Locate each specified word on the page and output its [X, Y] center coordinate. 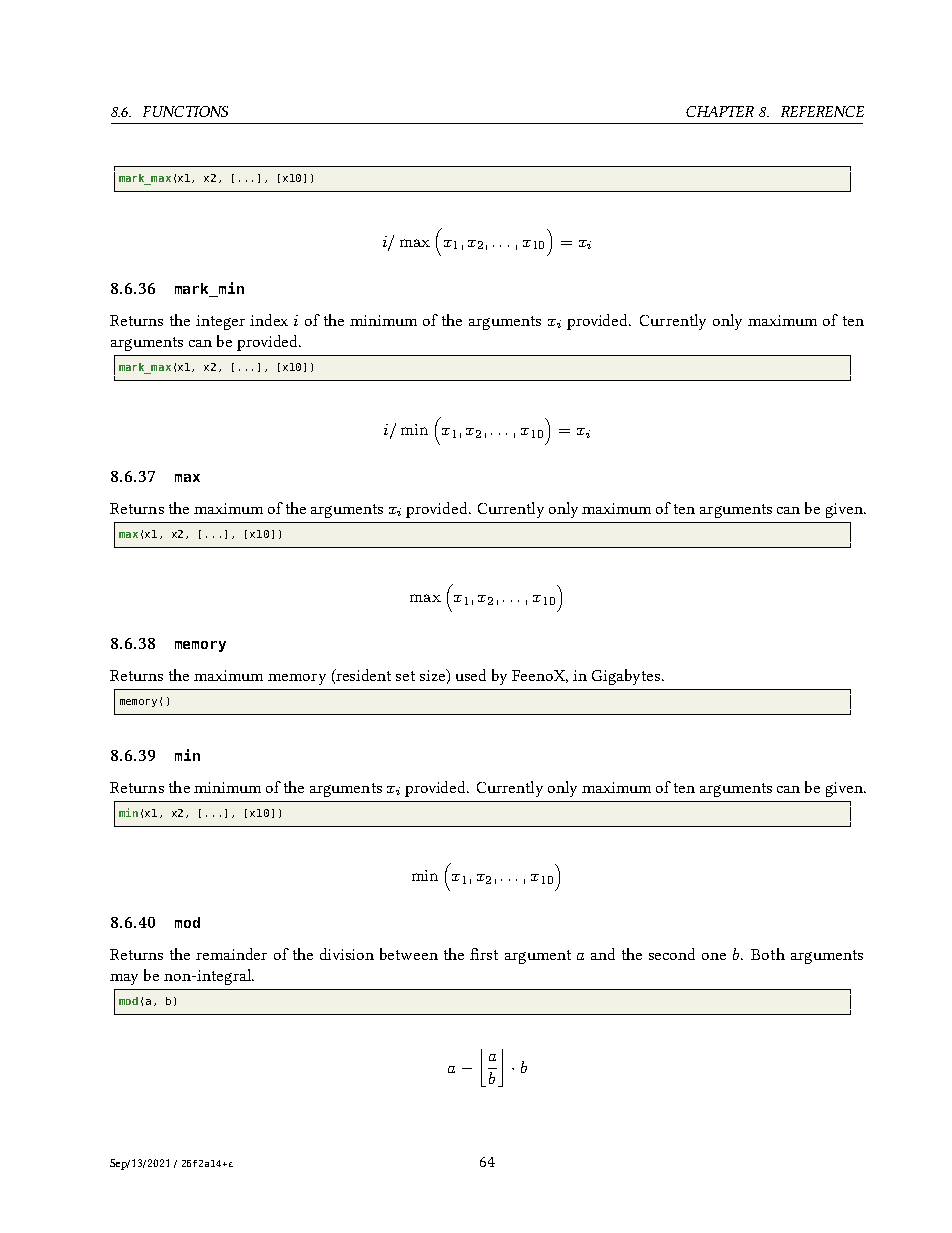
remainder [231, 954]
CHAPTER [720, 111]
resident [362, 676]
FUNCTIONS [185, 111]
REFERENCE [822, 111]
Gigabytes [627, 677]
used [471, 675]
